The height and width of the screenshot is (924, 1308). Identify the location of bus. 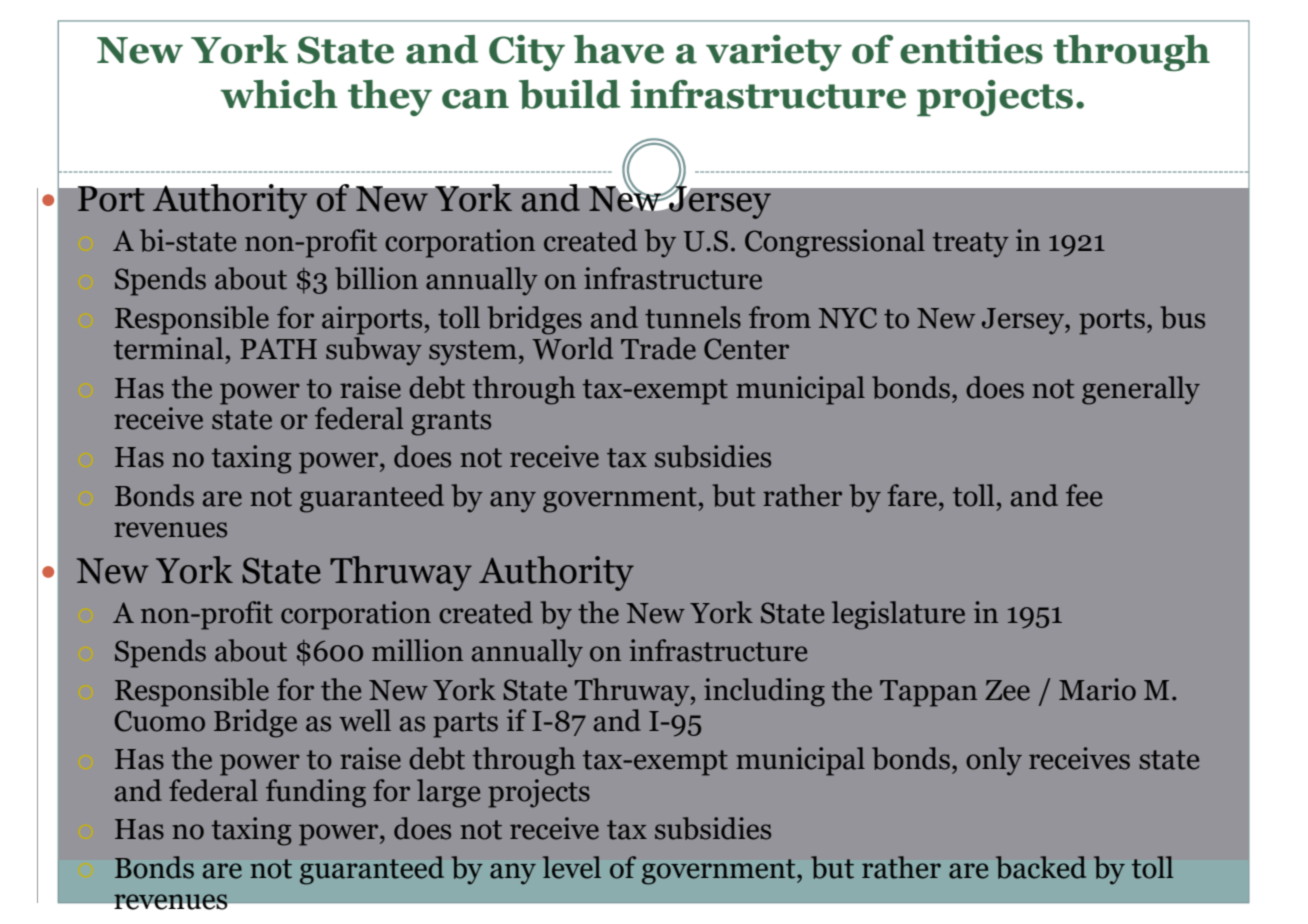
(1182, 317).
